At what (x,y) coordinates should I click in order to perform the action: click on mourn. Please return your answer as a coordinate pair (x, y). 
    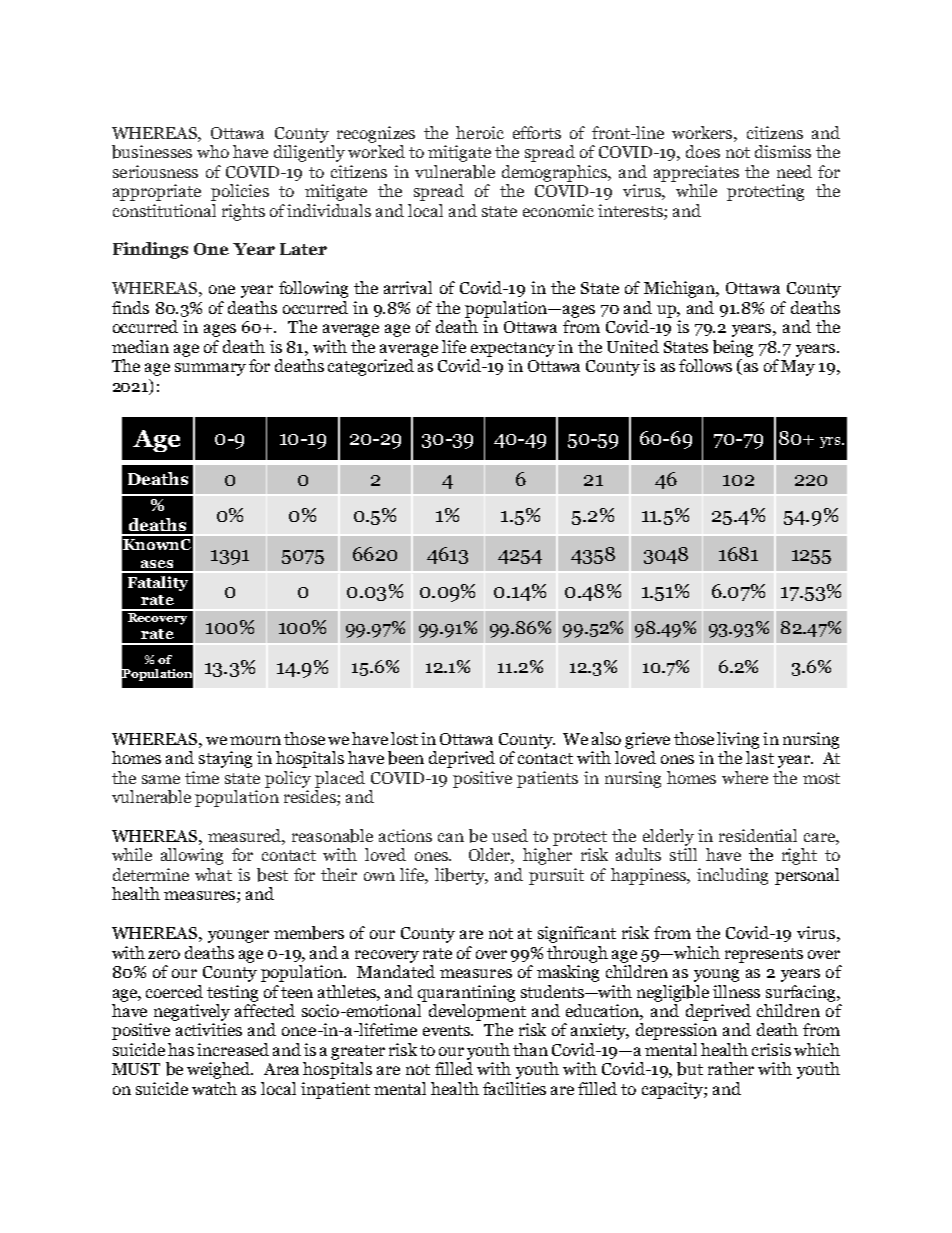
    Looking at the image, I should click on (255, 740).
